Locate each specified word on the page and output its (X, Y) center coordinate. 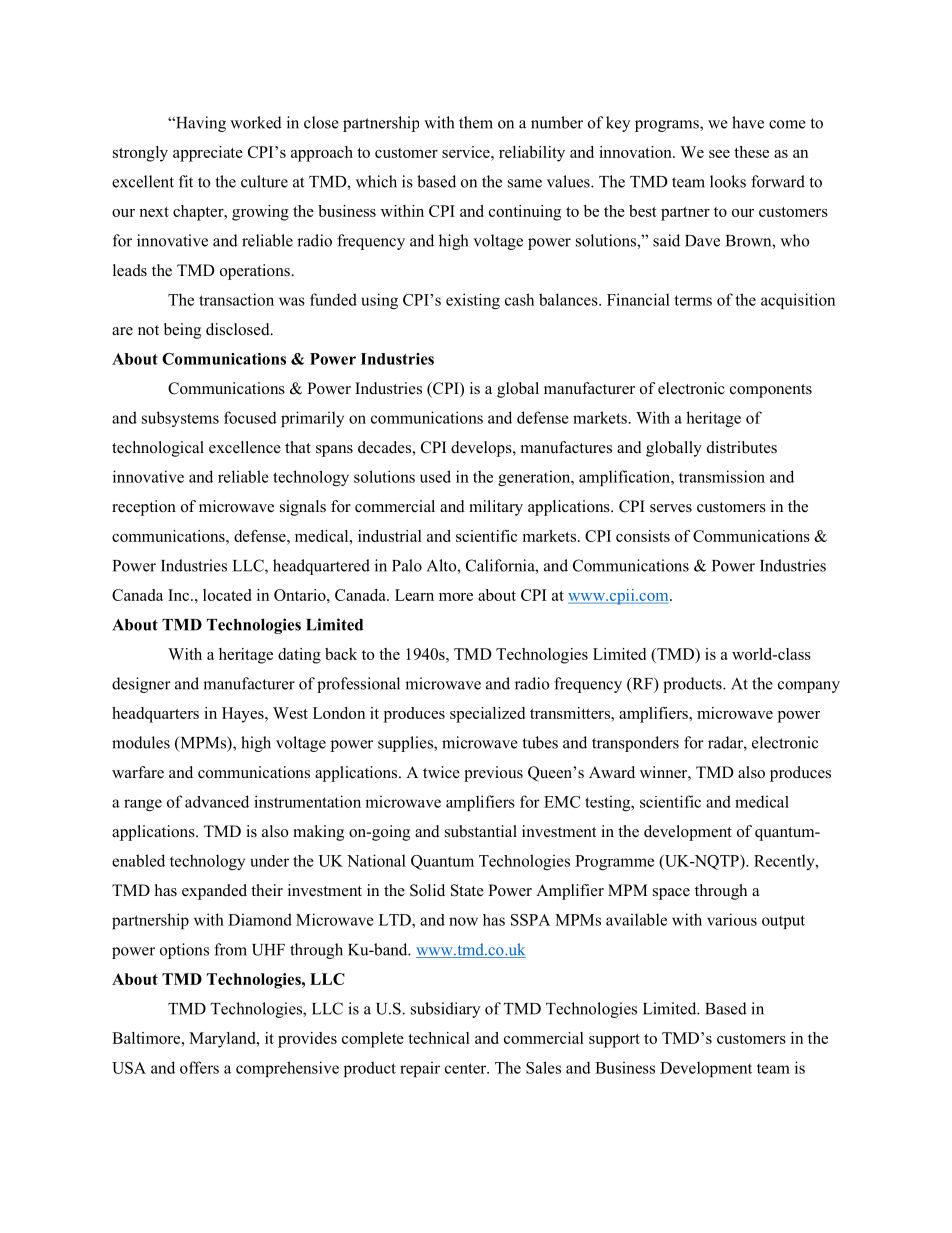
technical (439, 1038)
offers (199, 1067)
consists (643, 536)
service (467, 152)
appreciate (208, 154)
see (719, 154)
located (227, 595)
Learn (414, 595)
